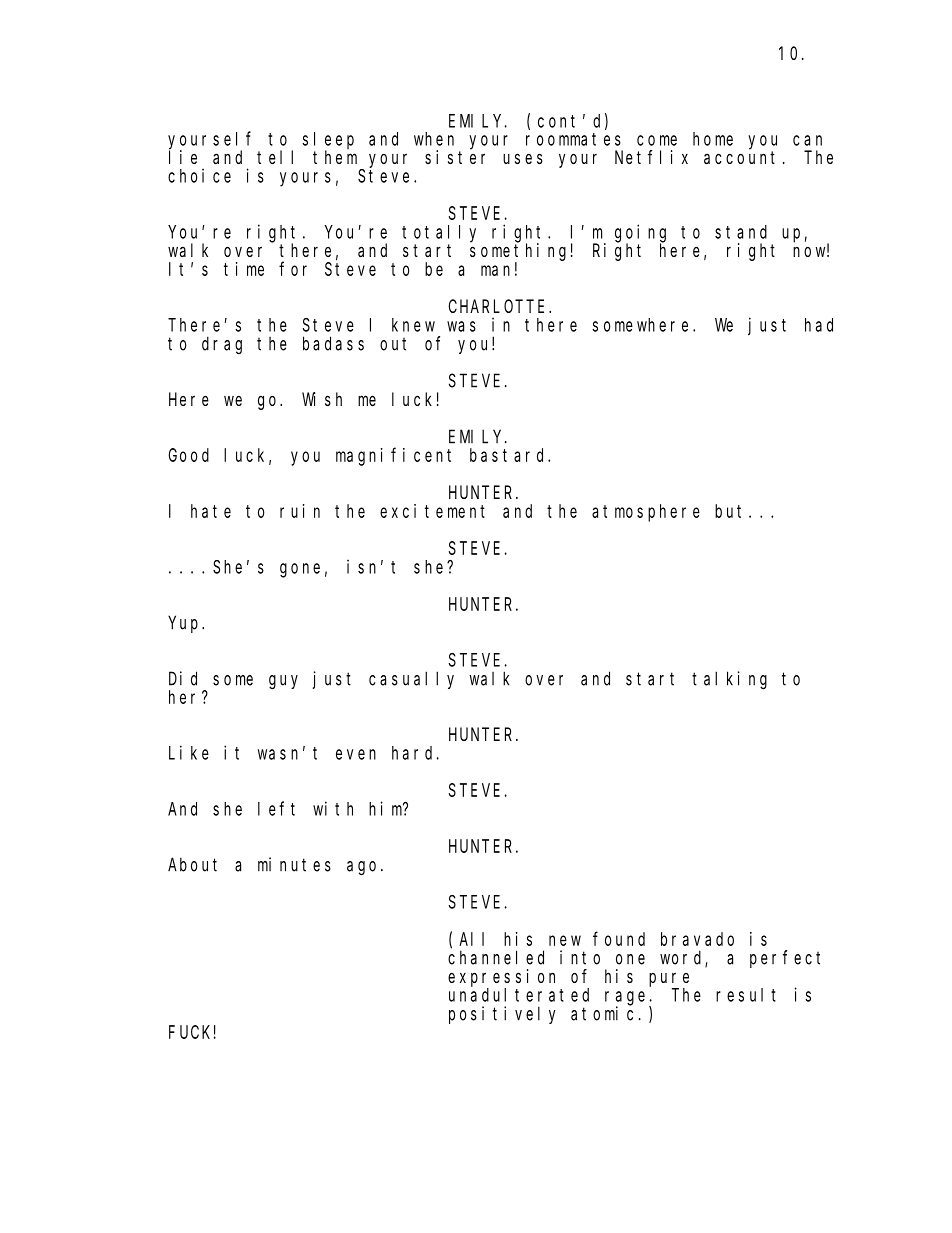 This page has height=1233, width=952. What do you see at coordinates (523, 158) in the page?
I see `uses` at bounding box center [523, 158].
